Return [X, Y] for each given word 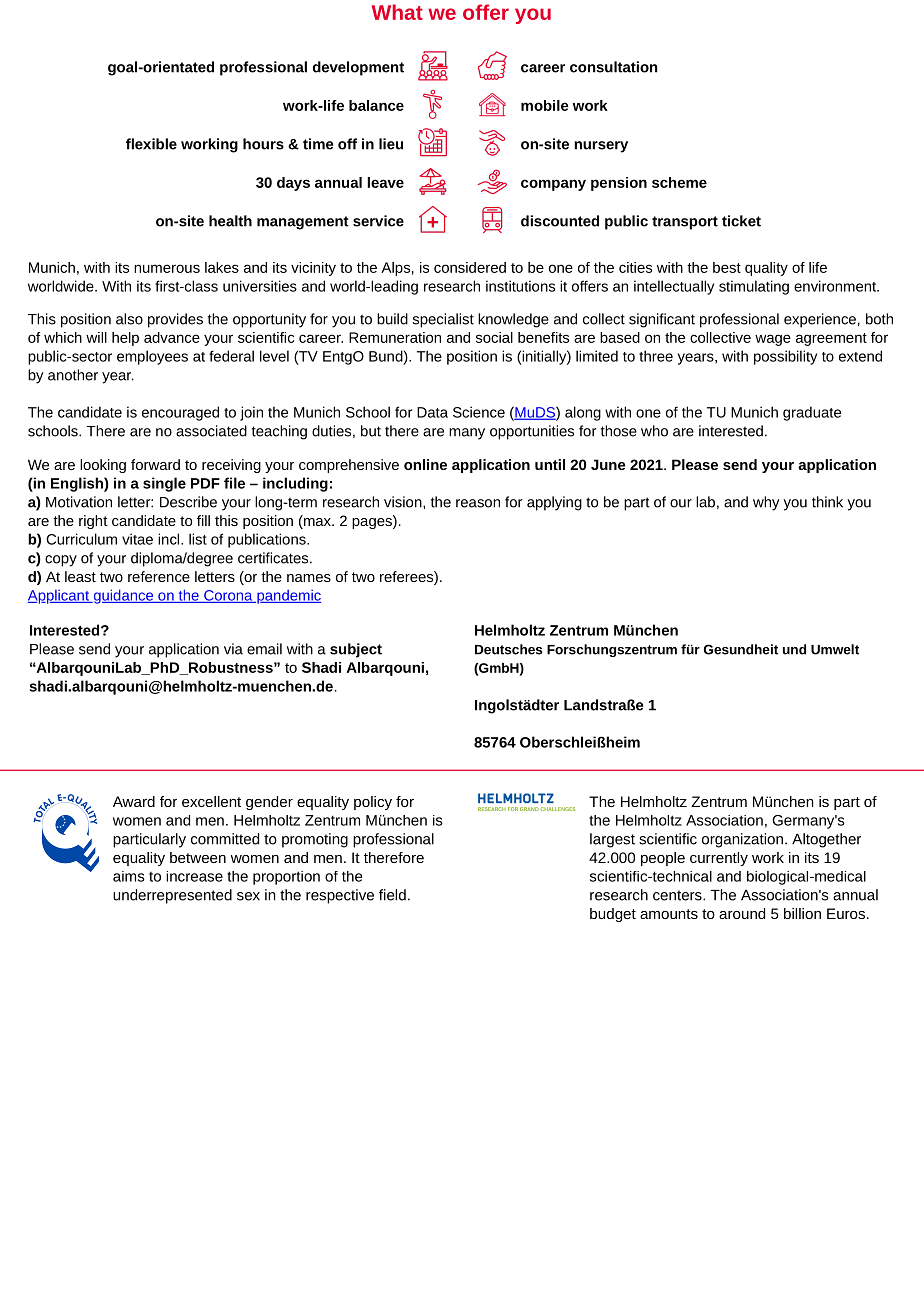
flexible [151, 144]
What [397, 12]
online [425, 464]
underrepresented [172, 896]
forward [155, 464]
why [766, 503]
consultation [613, 67]
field [392, 895]
